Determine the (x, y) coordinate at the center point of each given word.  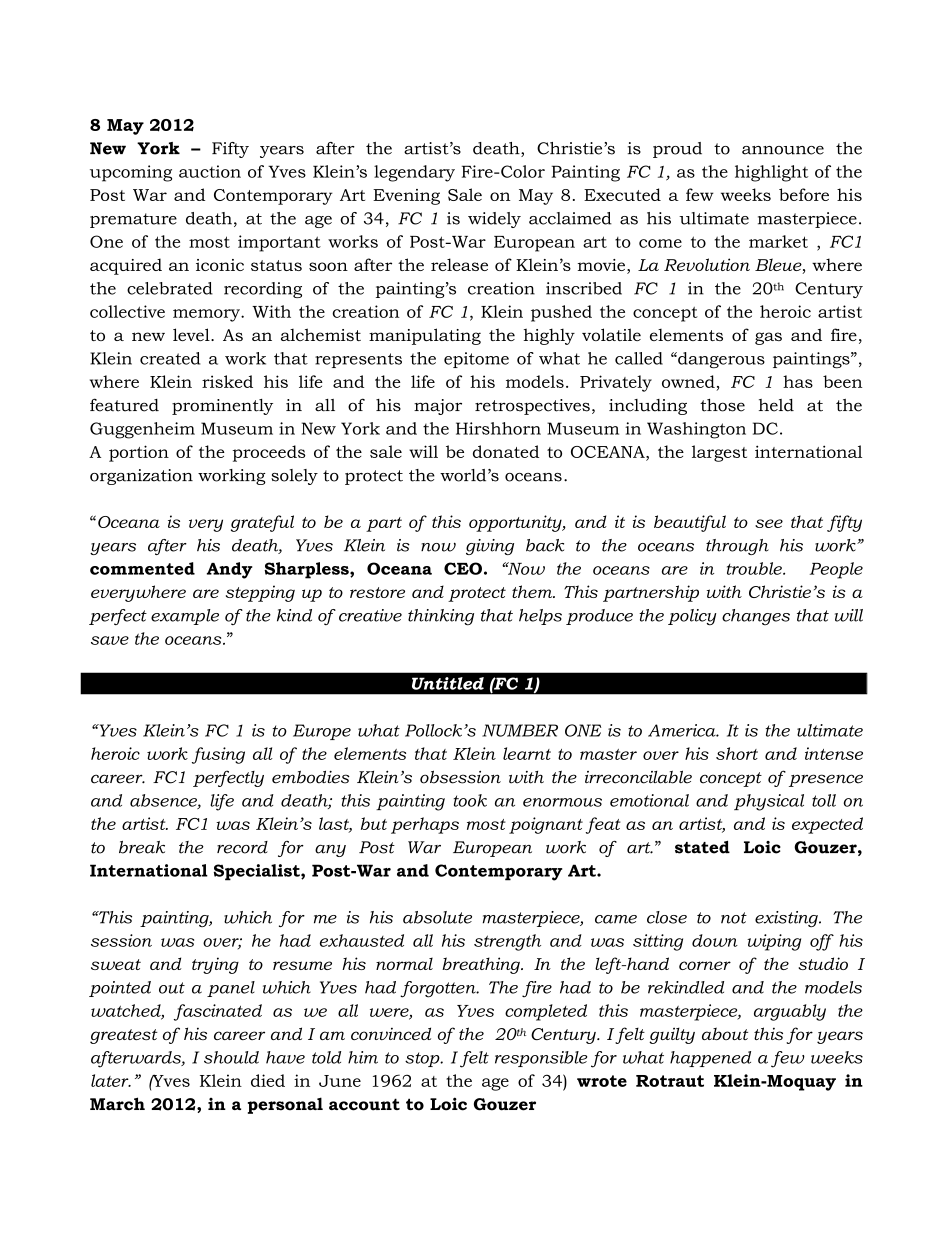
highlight (771, 173)
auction (210, 171)
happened (710, 1059)
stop (423, 1059)
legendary (414, 173)
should (231, 1057)
